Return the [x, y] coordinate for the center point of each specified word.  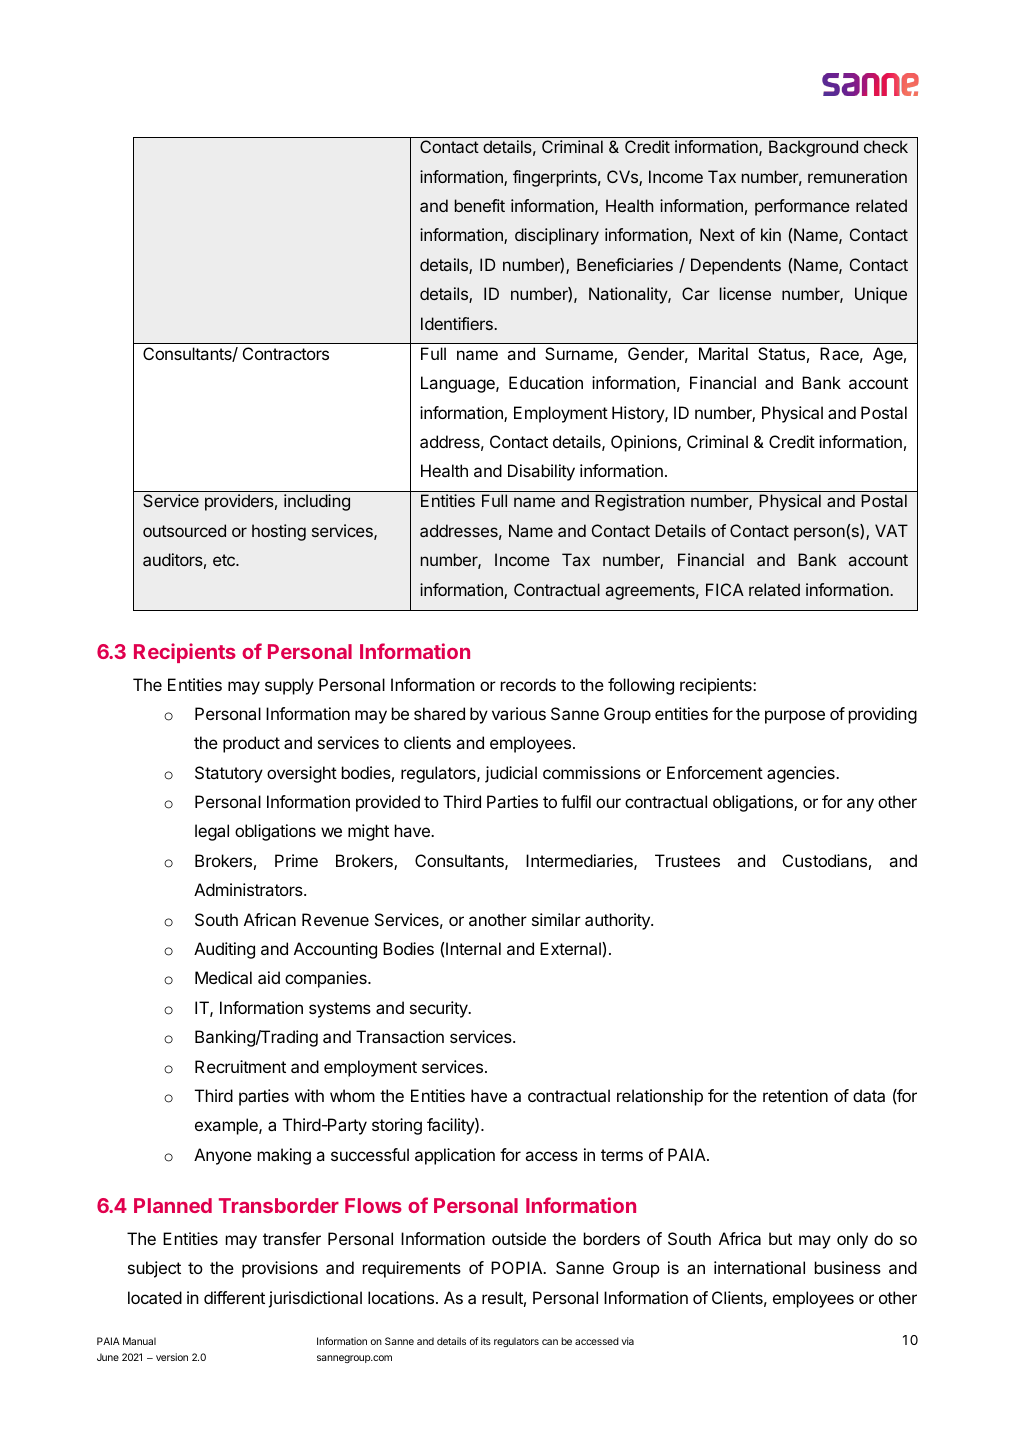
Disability [541, 472]
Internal [473, 948]
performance [802, 207]
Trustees [687, 860]
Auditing [224, 950]
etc [225, 560]
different [234, 1297]
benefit [480, 205]
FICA [725, 589]
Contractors [286, 353]
